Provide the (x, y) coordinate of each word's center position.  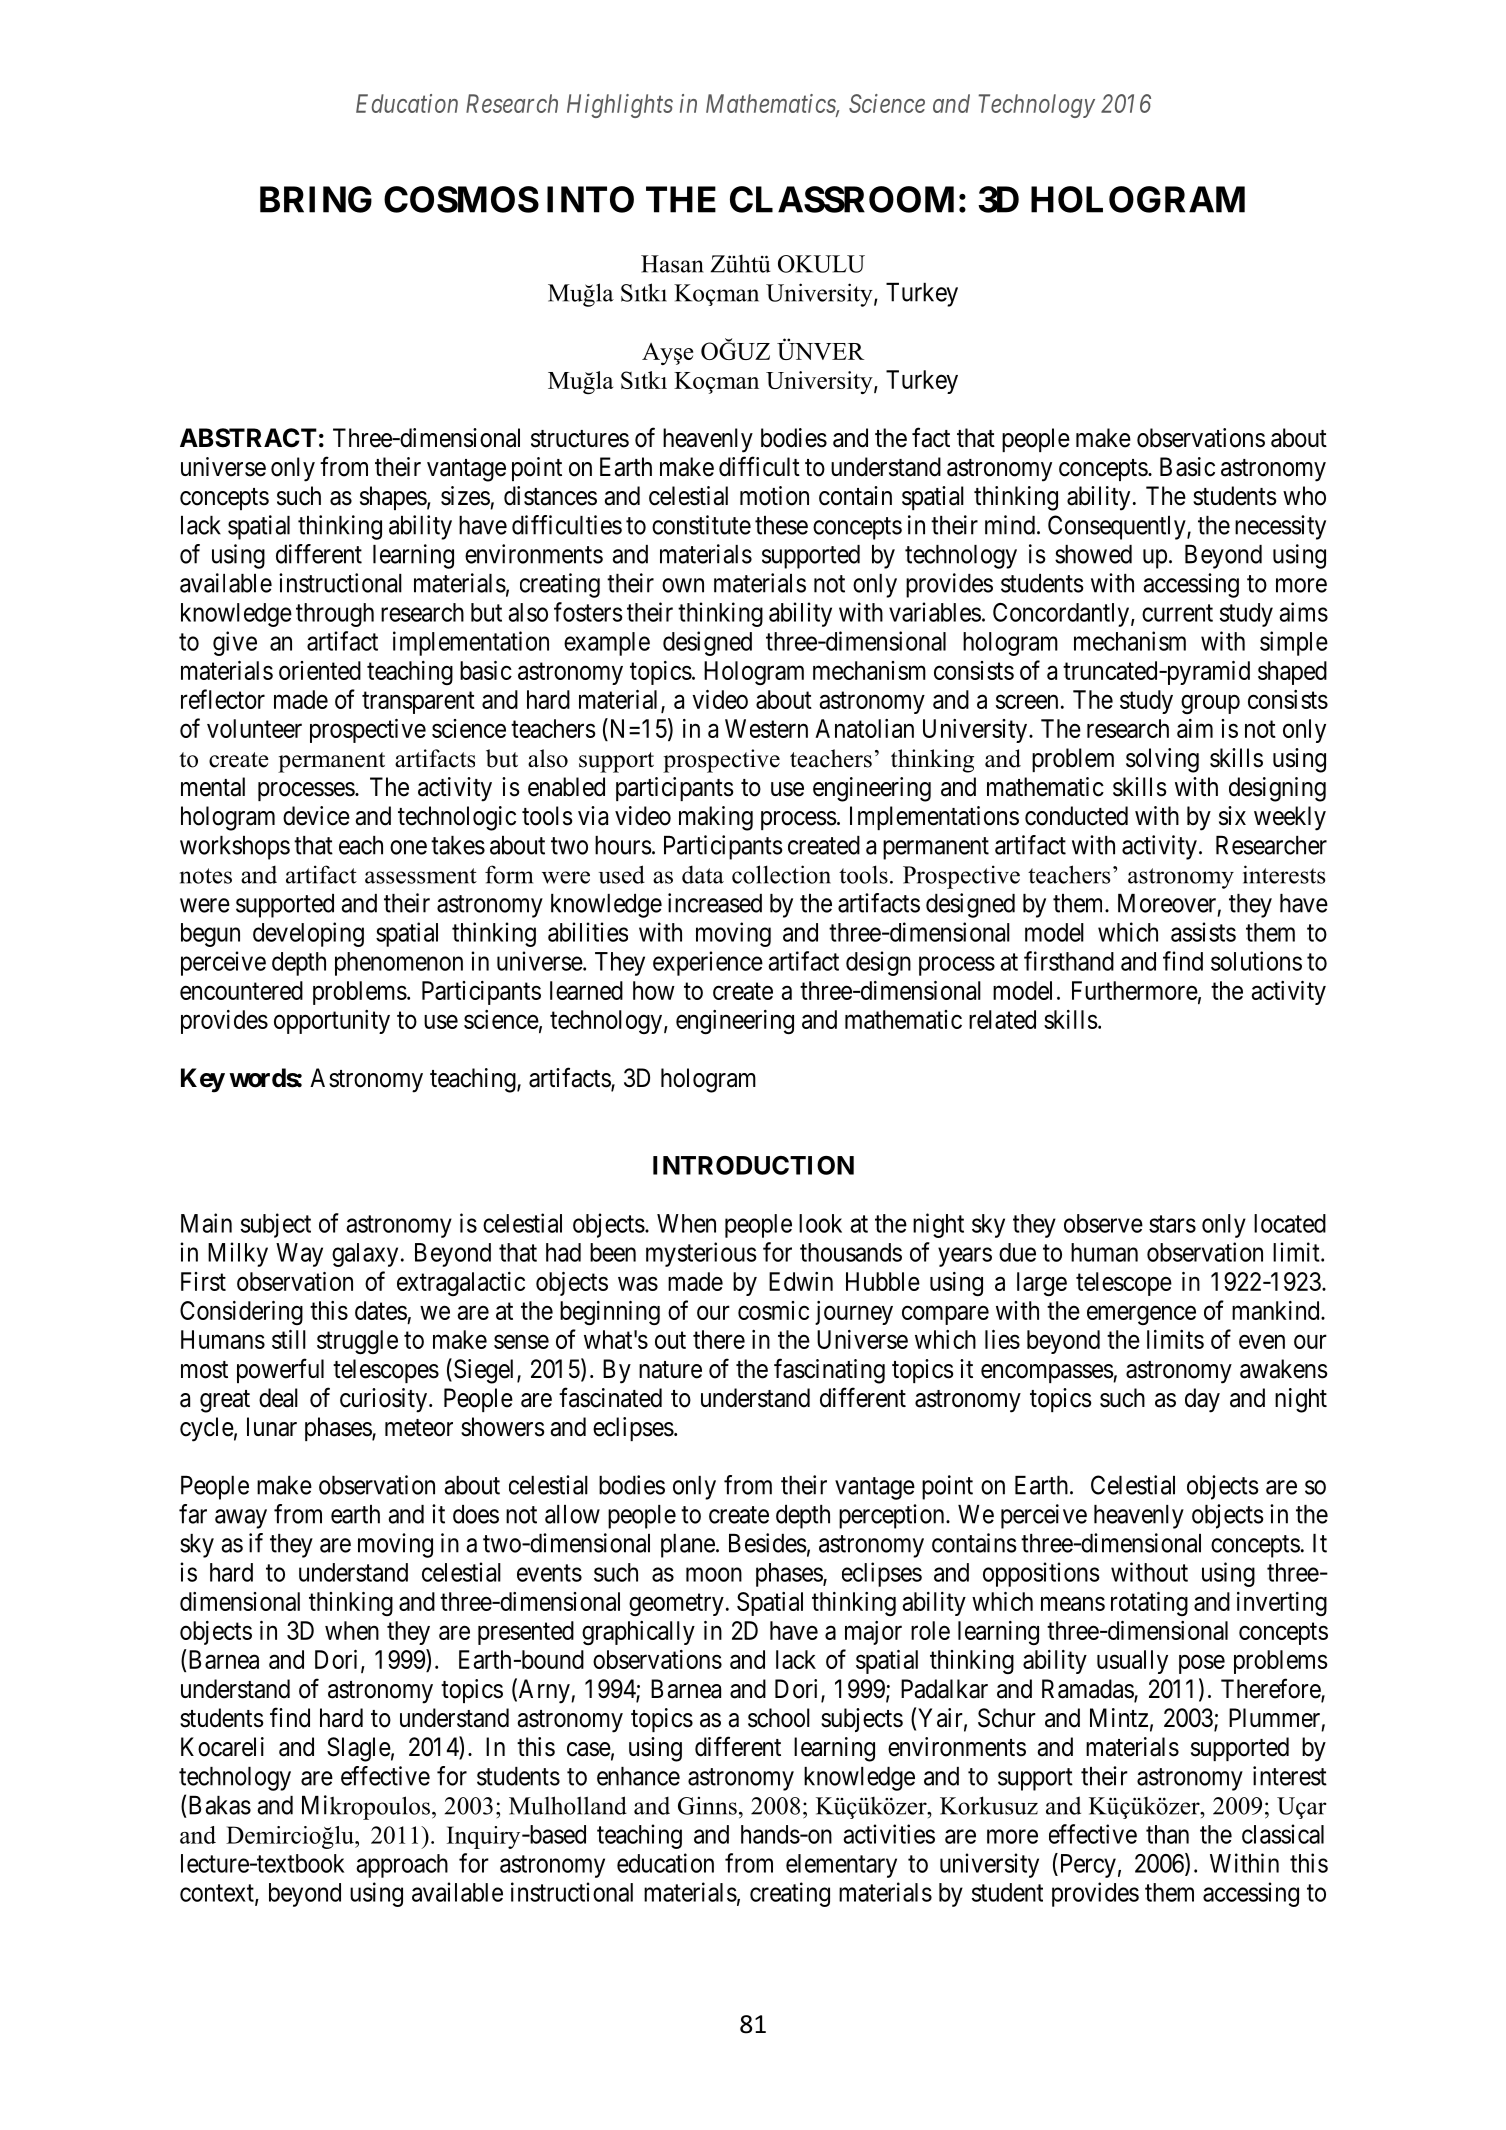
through (335, 615)
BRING (316, 199)
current (1177, 613)
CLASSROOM (842, 199)
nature (670, 1370)
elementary (841, 1866)
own (683, 585)
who (1304, 496)
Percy (1086, 1865)
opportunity (332, 1022)
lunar (272, 1427)
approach (402, 1866)
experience (708, 963)
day (1202, 1400)
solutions (1256, 961)
